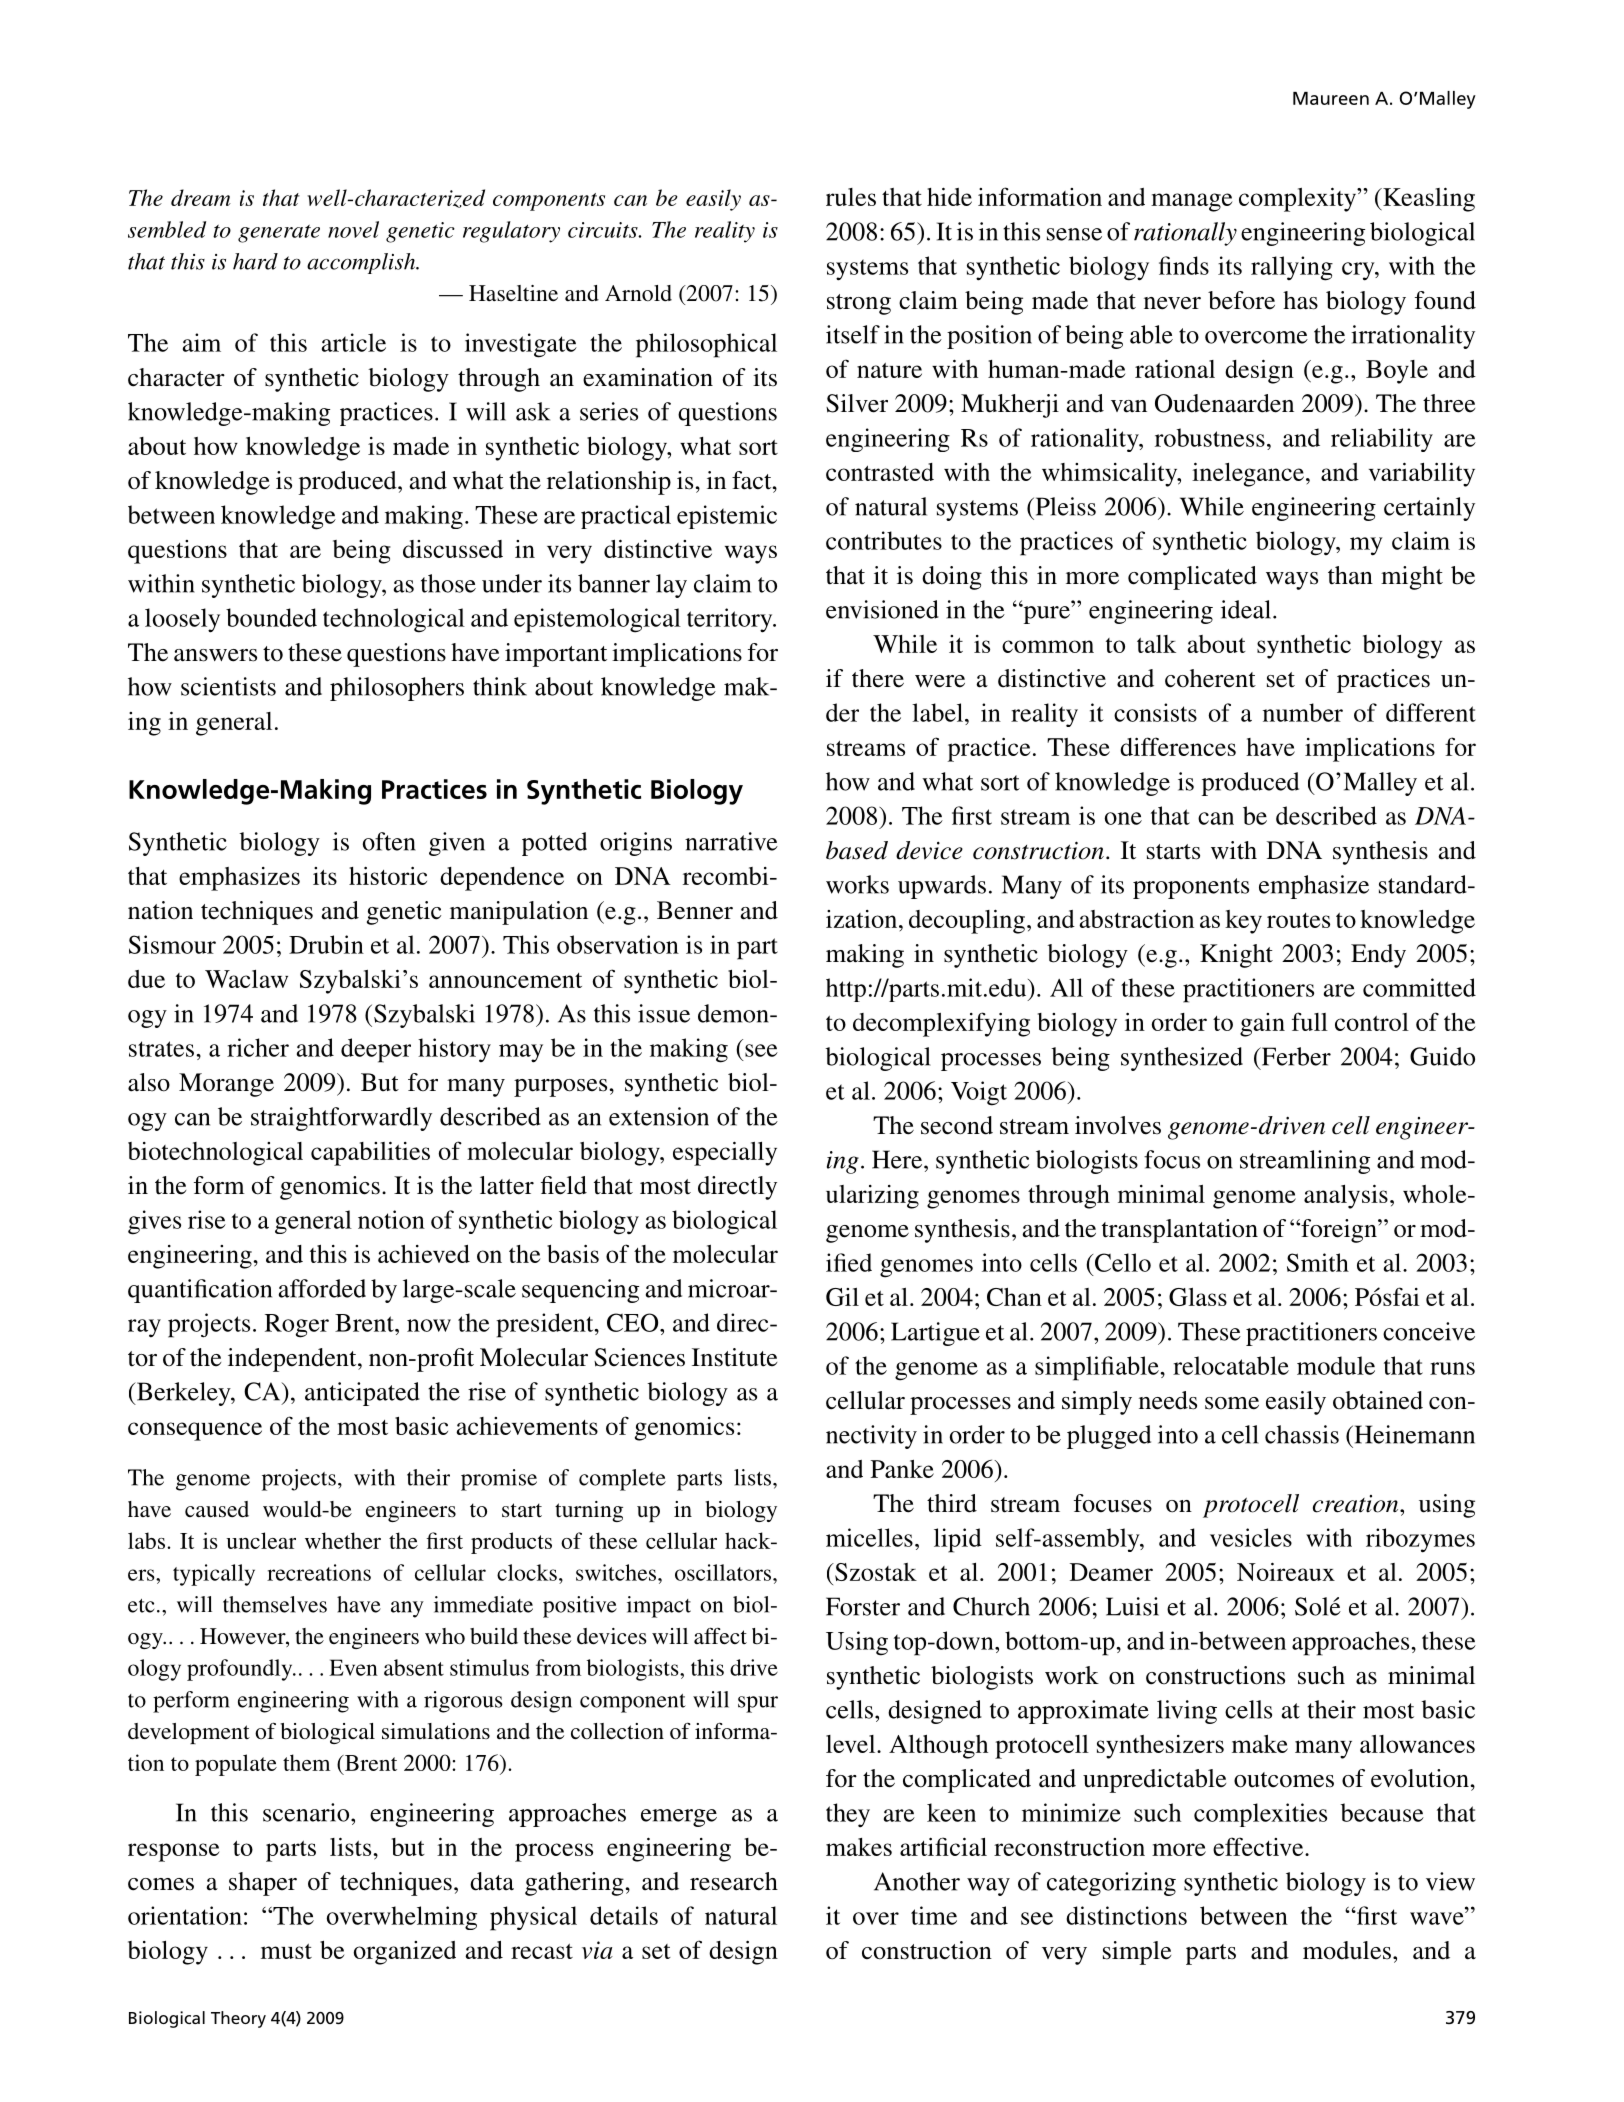  I want to click on wave, so click(1438, 1918).
